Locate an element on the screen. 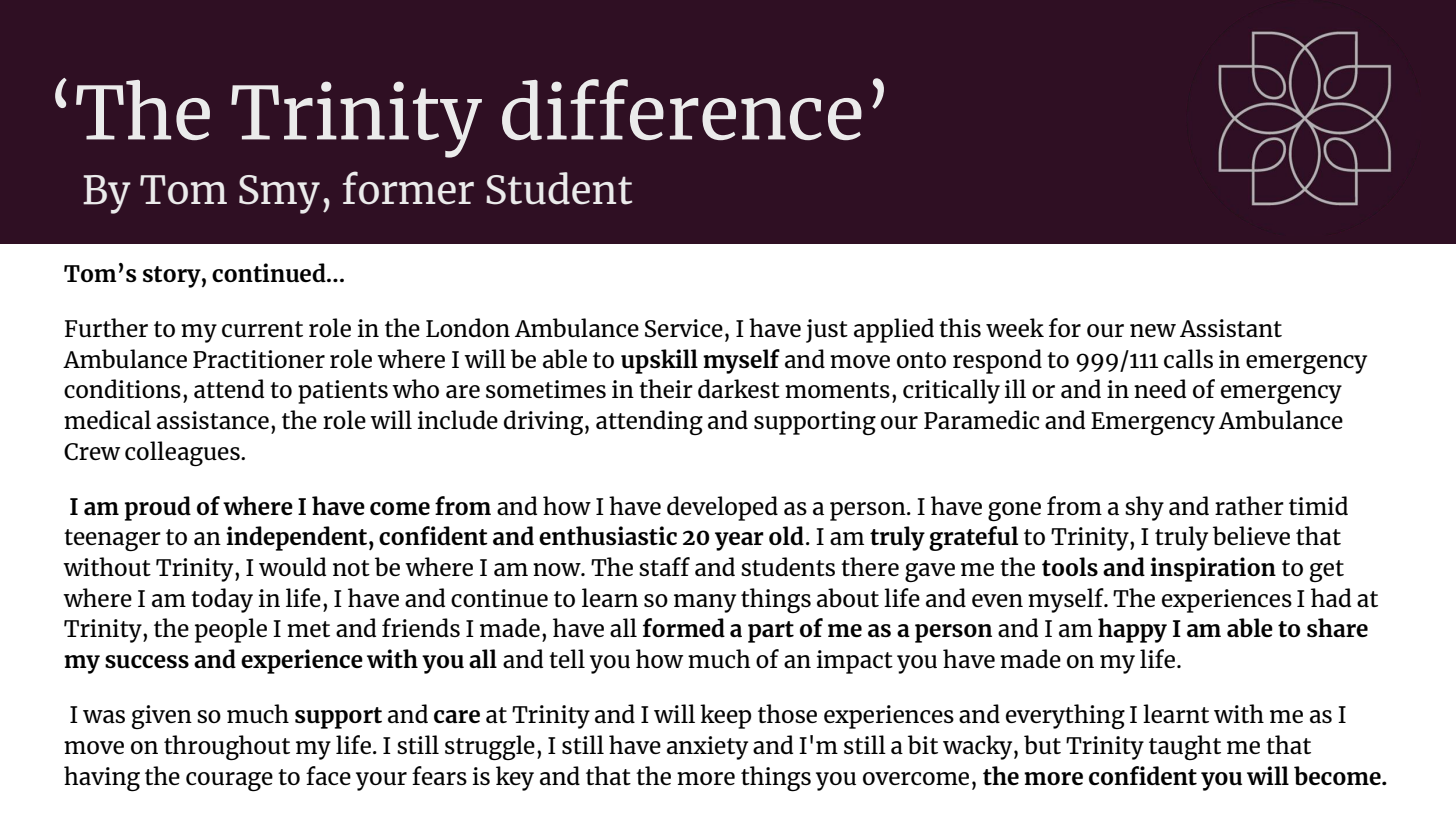 The height and width of the screenshot is (819, 1456). today is located at coordinates (222, 600).
